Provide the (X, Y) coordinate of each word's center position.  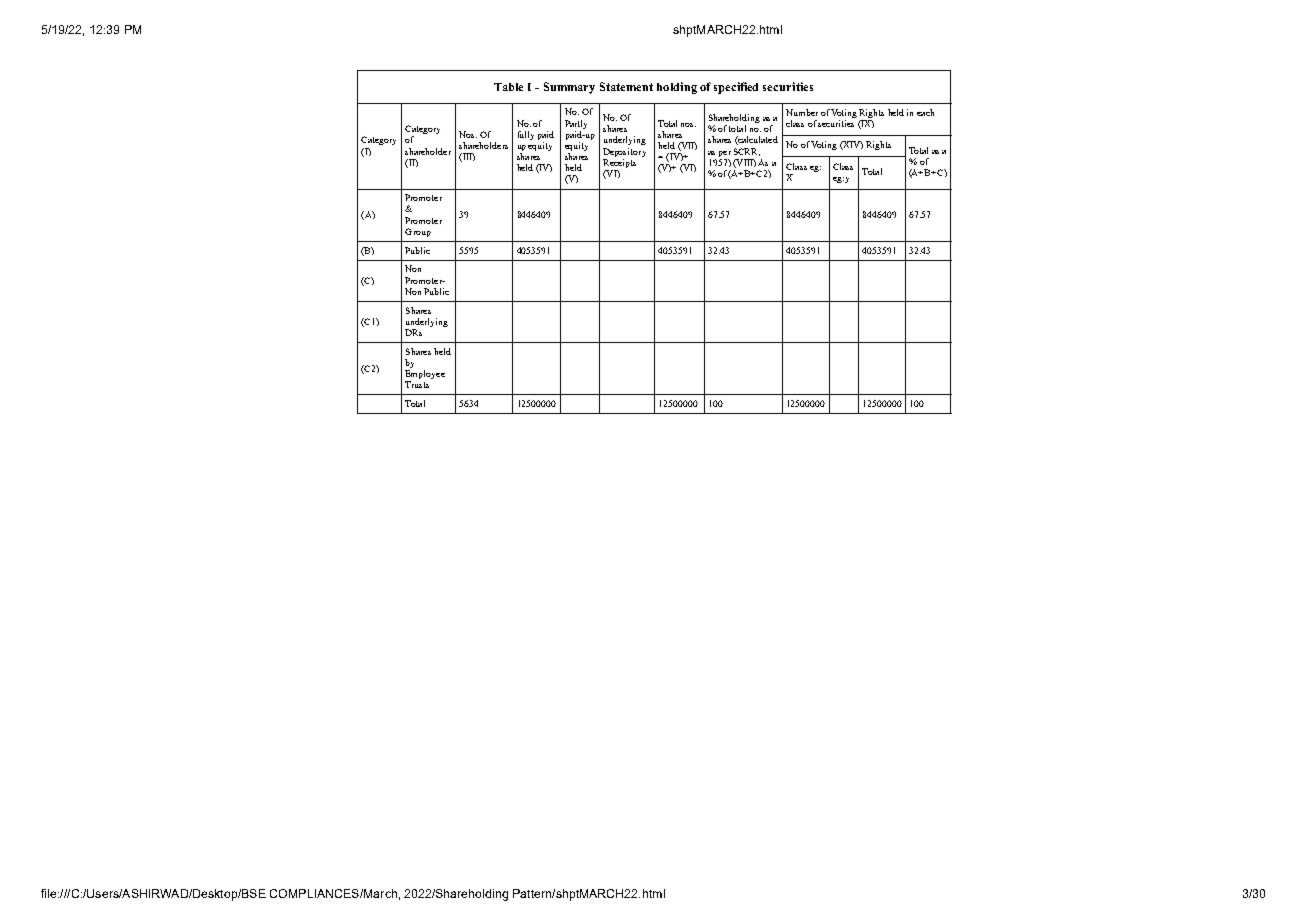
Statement (626, 86)
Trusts (417, 384)
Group (418, 232)
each (925, 112)
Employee (425, 376)
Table (508, 87)
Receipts (619, 162)
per (725, 154)
